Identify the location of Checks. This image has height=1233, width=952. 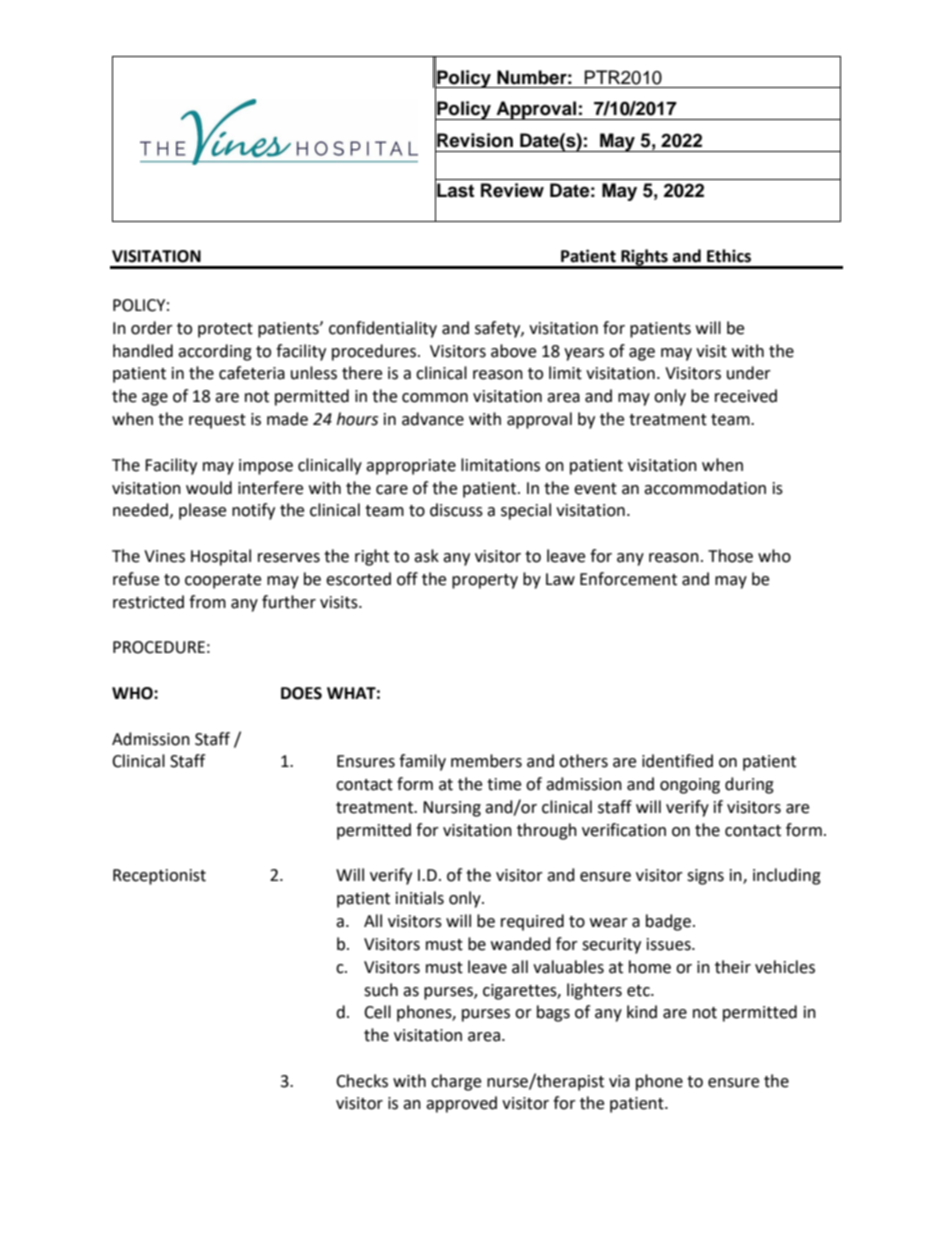
(362, 1081).
